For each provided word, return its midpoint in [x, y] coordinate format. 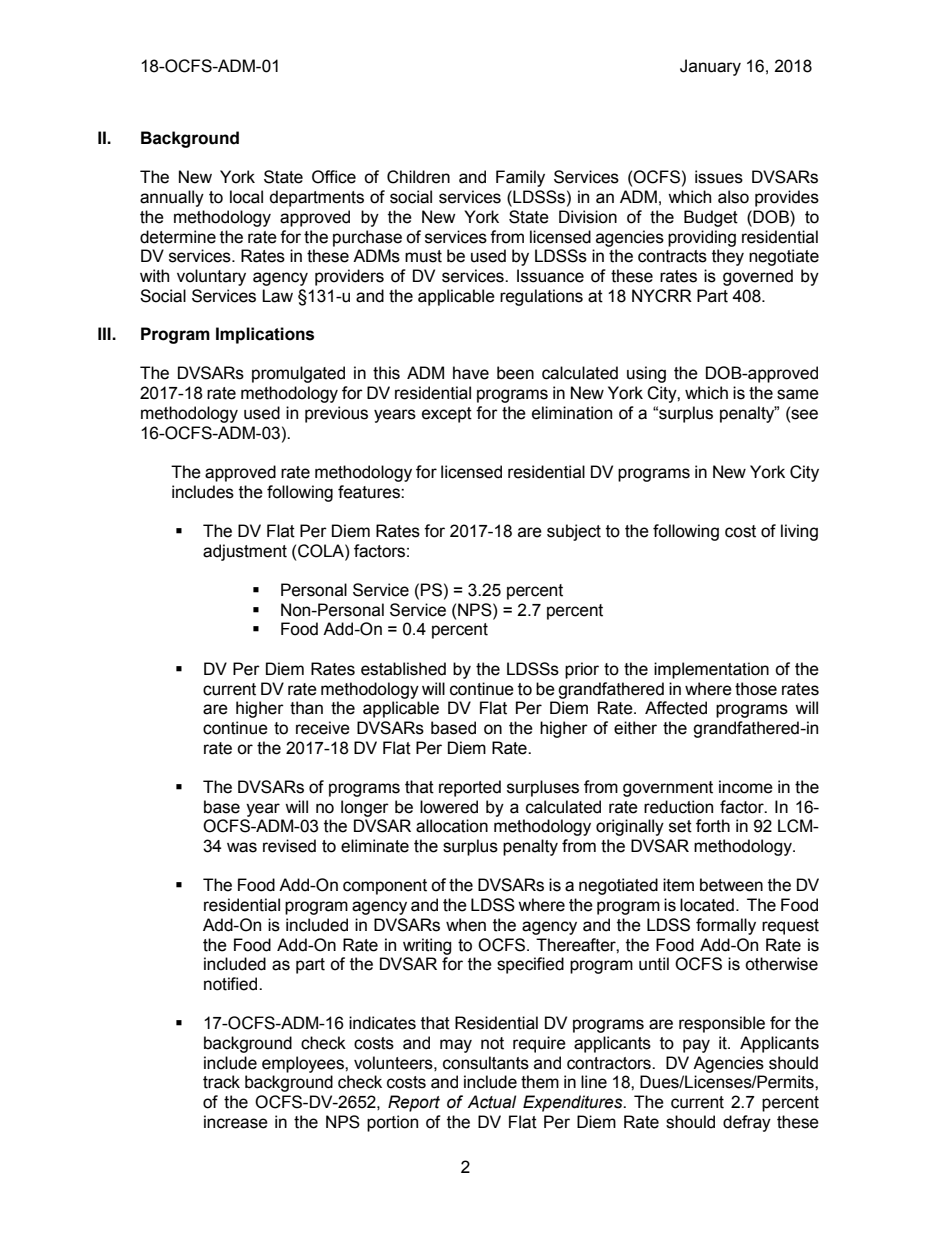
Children [418, 177]
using [646, 374]
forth [713, 826]
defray [747, 1123]
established [403, 669]
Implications [265, 335]
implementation [711, 670]
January [710, 67]
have [471, 373]
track [221, 1082]
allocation [452, 826]
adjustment [245, 552]
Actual [491, 1102]
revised [289, 846]
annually [172, 198]
